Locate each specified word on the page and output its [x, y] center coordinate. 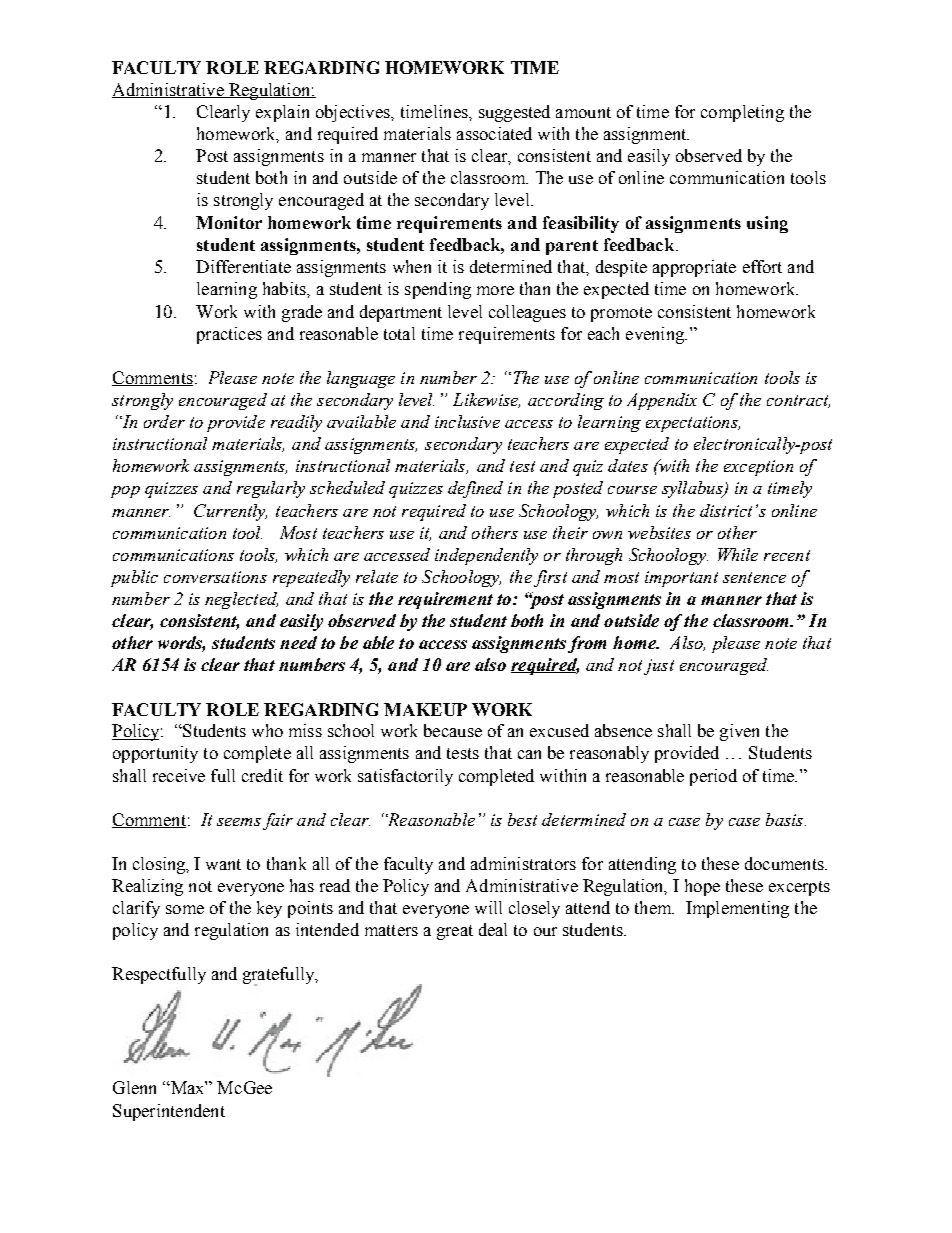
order [164, 421]
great [455, 932]
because [453, 730]
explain [282, 113]
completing [742, 113]
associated [494, 133]
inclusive [467, 421]
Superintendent [169, 1112]
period [713, 777]
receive [179, 775]
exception [758, 468]
